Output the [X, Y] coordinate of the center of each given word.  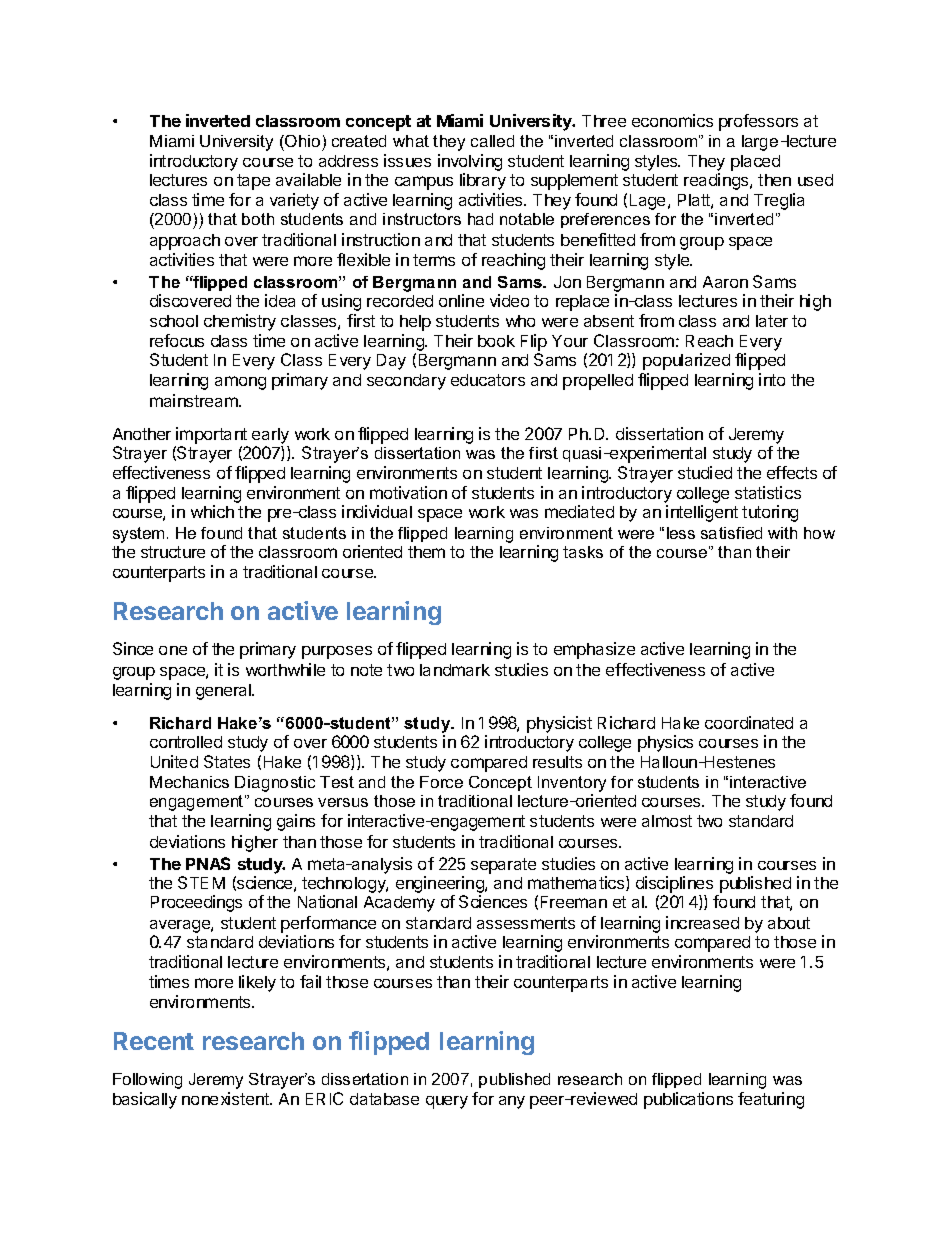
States [227, 761]
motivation [408, 492]
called [492, 141]
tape [253, 182]
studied [705, 472]
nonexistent [226, 1098]
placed [755, 163]
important [211, 435]
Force [441, 782]
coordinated [749, 722]
